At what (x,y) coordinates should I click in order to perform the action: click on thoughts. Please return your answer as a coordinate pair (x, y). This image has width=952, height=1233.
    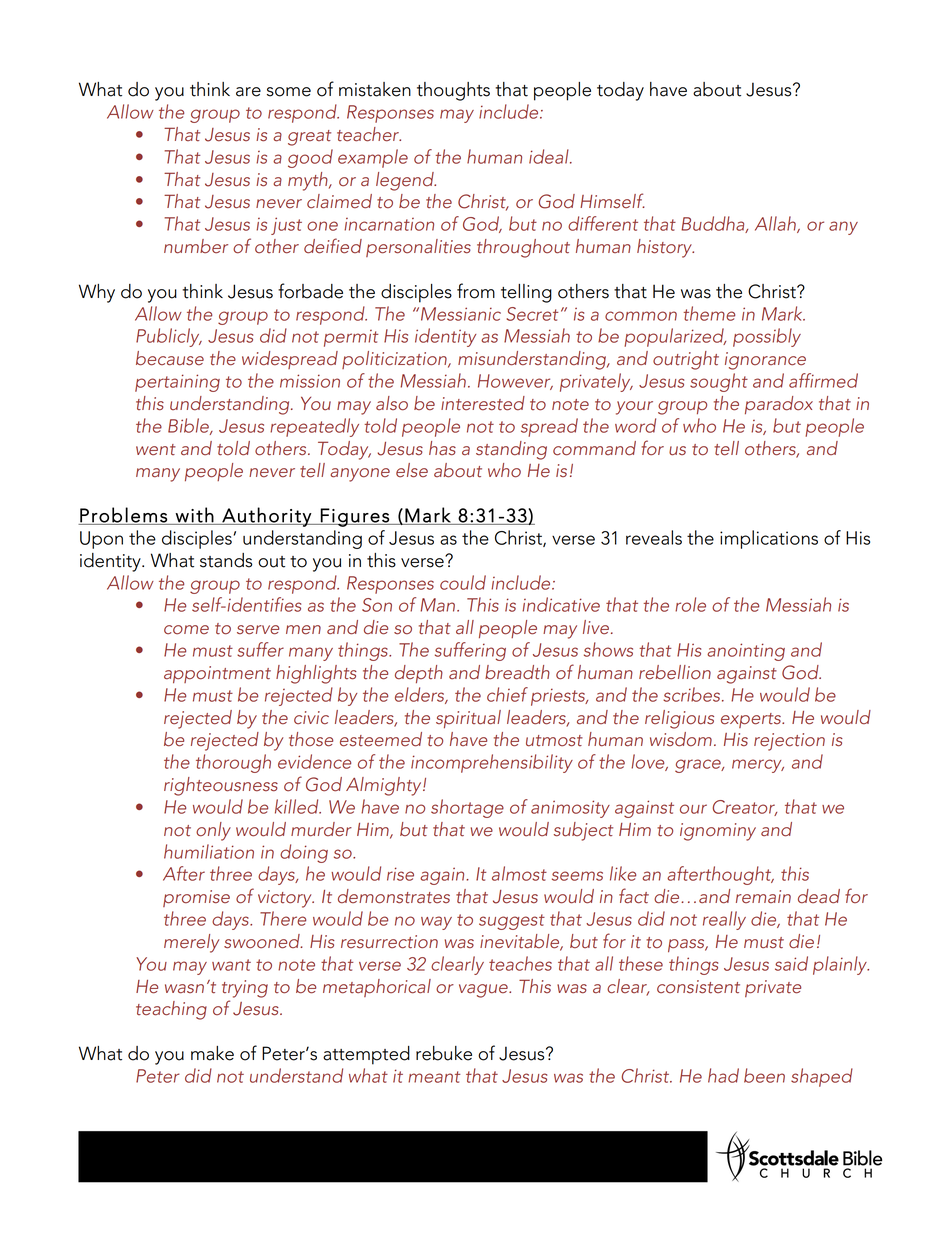
    Looking at the image, I should click on (453, 91).
